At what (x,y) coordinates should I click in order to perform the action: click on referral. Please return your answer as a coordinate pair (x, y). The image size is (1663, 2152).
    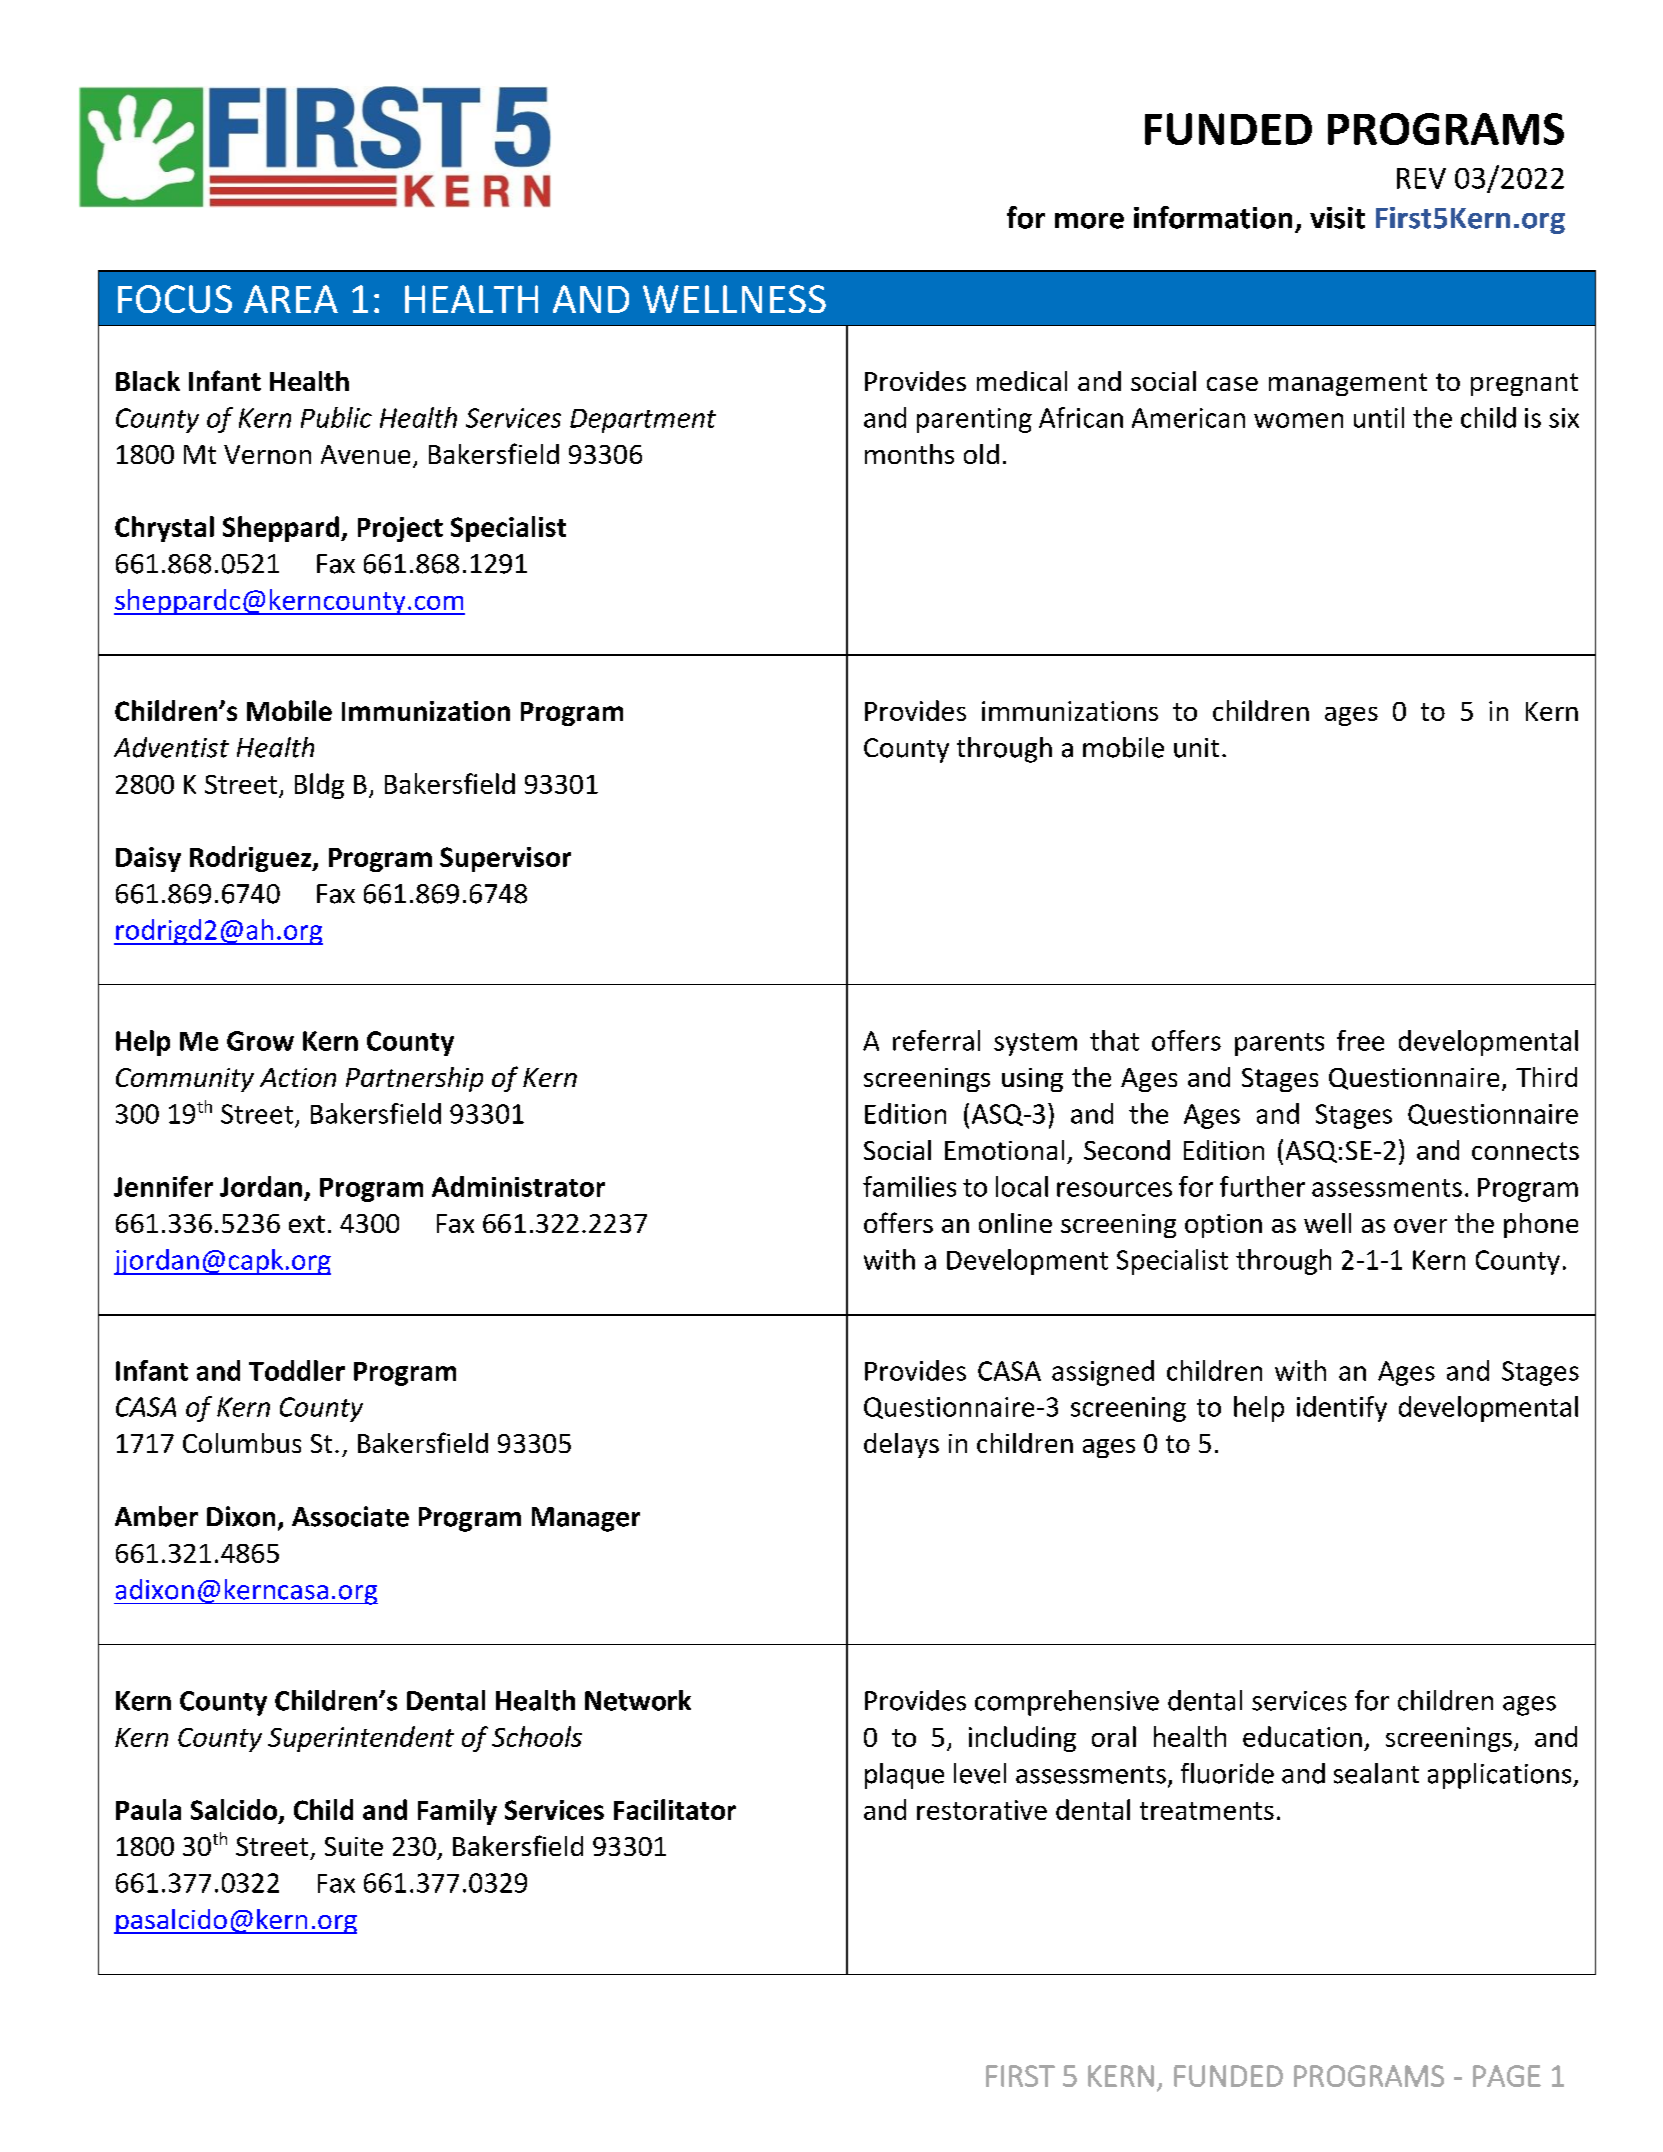
    Looking at the image, I should click on (936, 1040).
